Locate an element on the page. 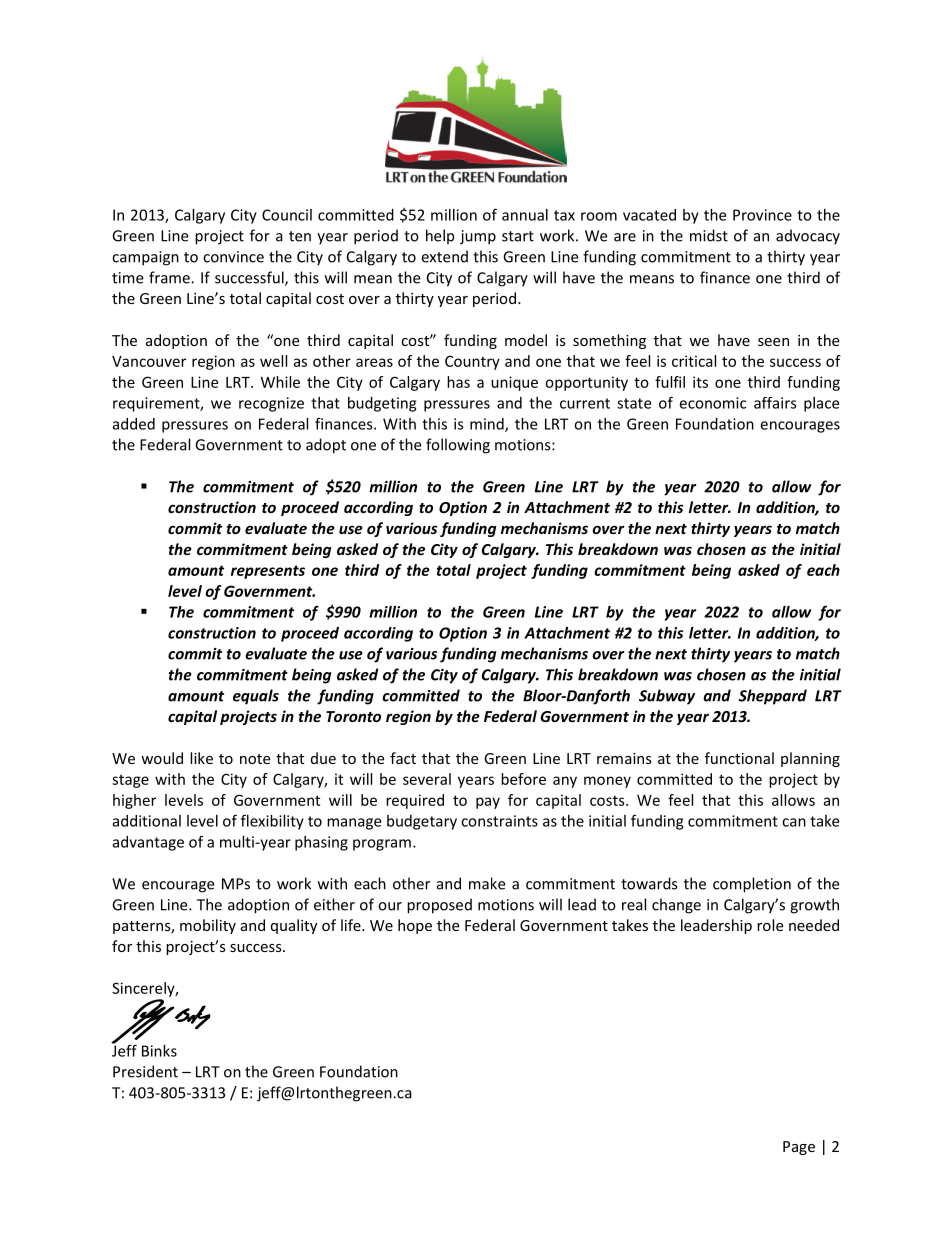 Image resolution: width=952 pixels, height=1233 pixels. hope is located at coordinates (415, 926).
